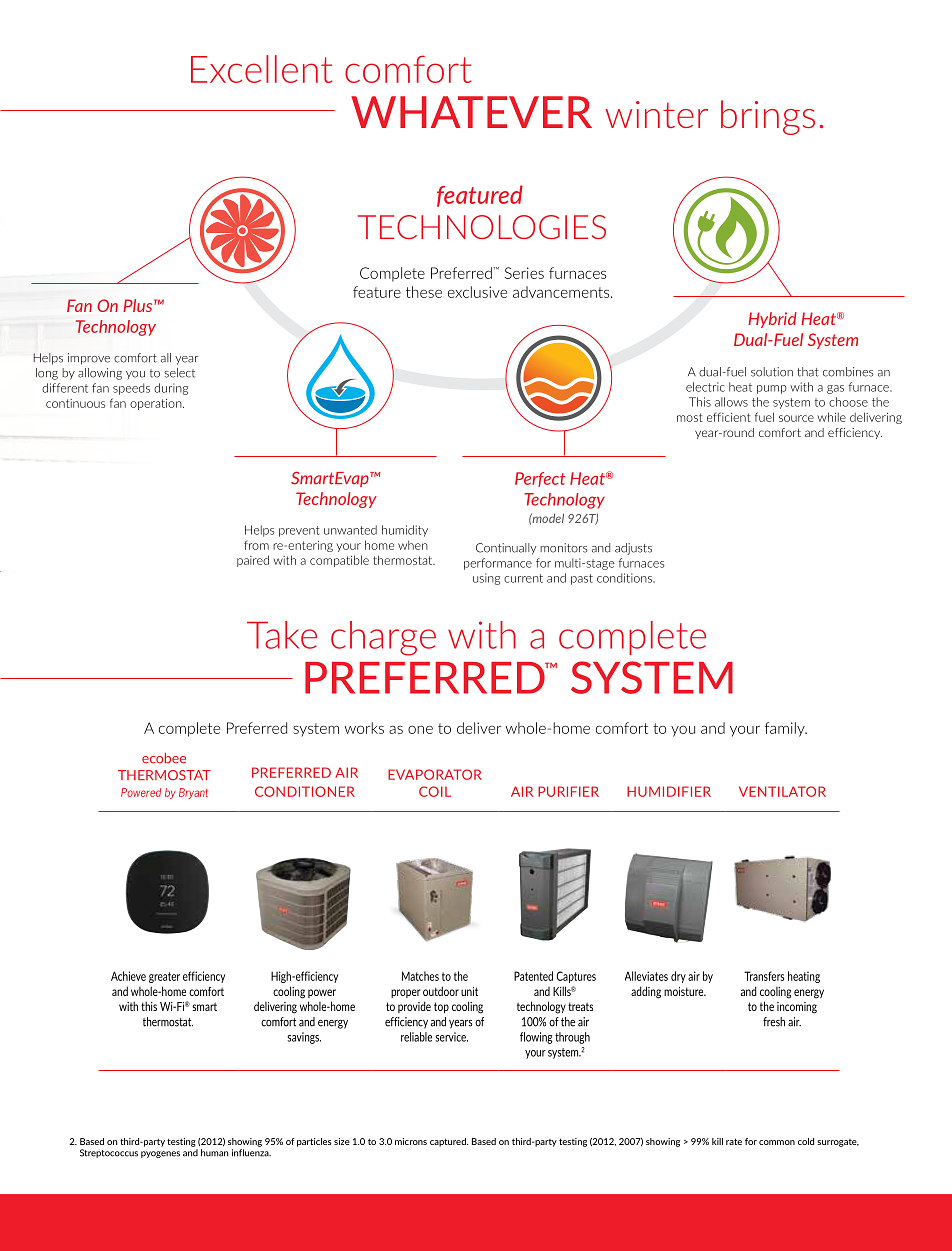 This image has height=1251, width=952. What do you see at coordinates (729, 417) in the image?
I see `efficient` at bounding box center [729, 417].
